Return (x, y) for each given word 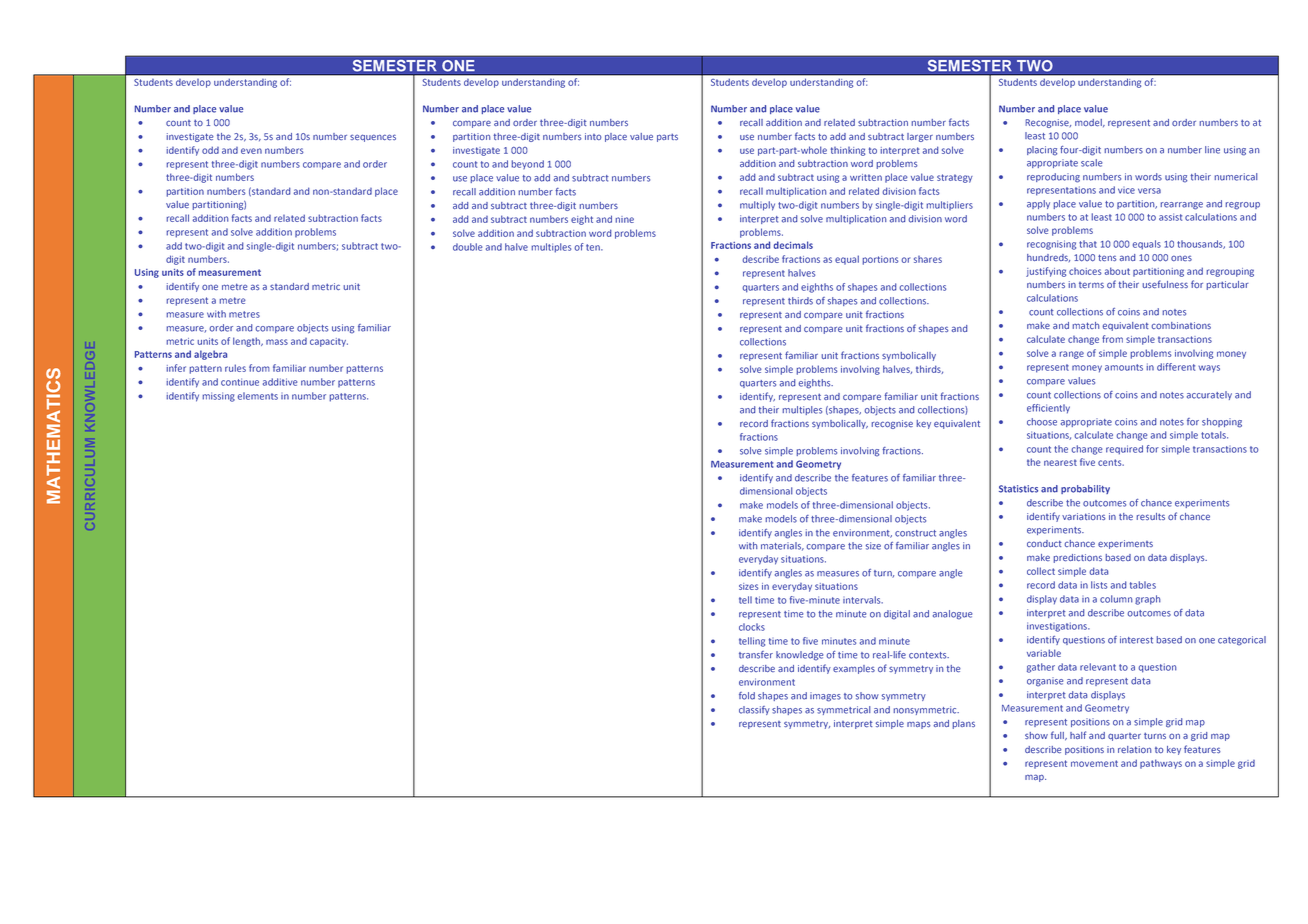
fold (747, 696)
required (1124, 450)
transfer (756, 655)
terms (1091, 285)
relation (1135, 749)
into (593, 136)
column (1116, 599)
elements (258, 396)
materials (782, 546)
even (251, 151)
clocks (752, 627)
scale (1092, 163)
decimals (793, 245)
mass (277, 342)
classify (754, 710)
